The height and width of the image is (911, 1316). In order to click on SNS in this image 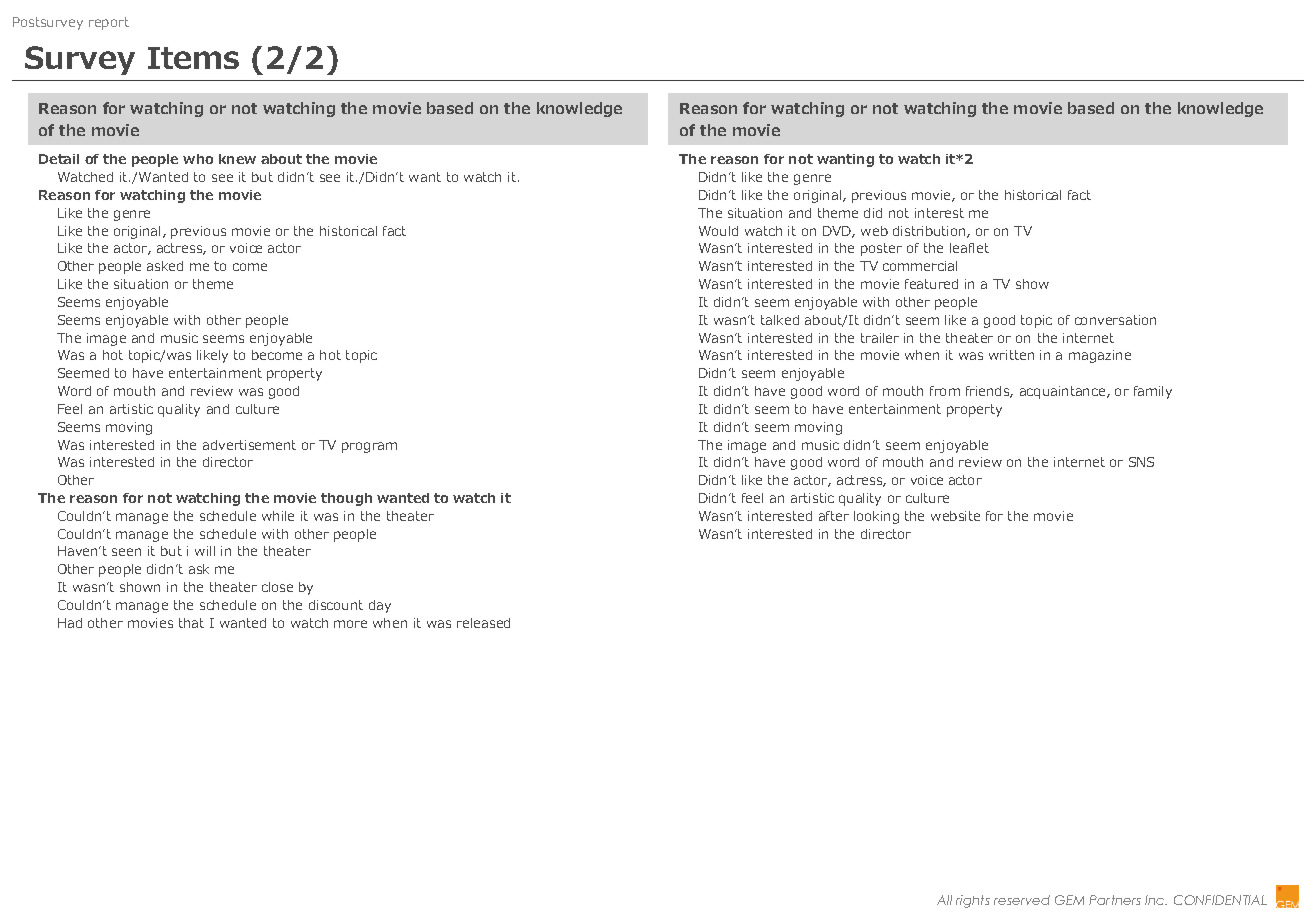, I will do `click(1141, 462)`.
